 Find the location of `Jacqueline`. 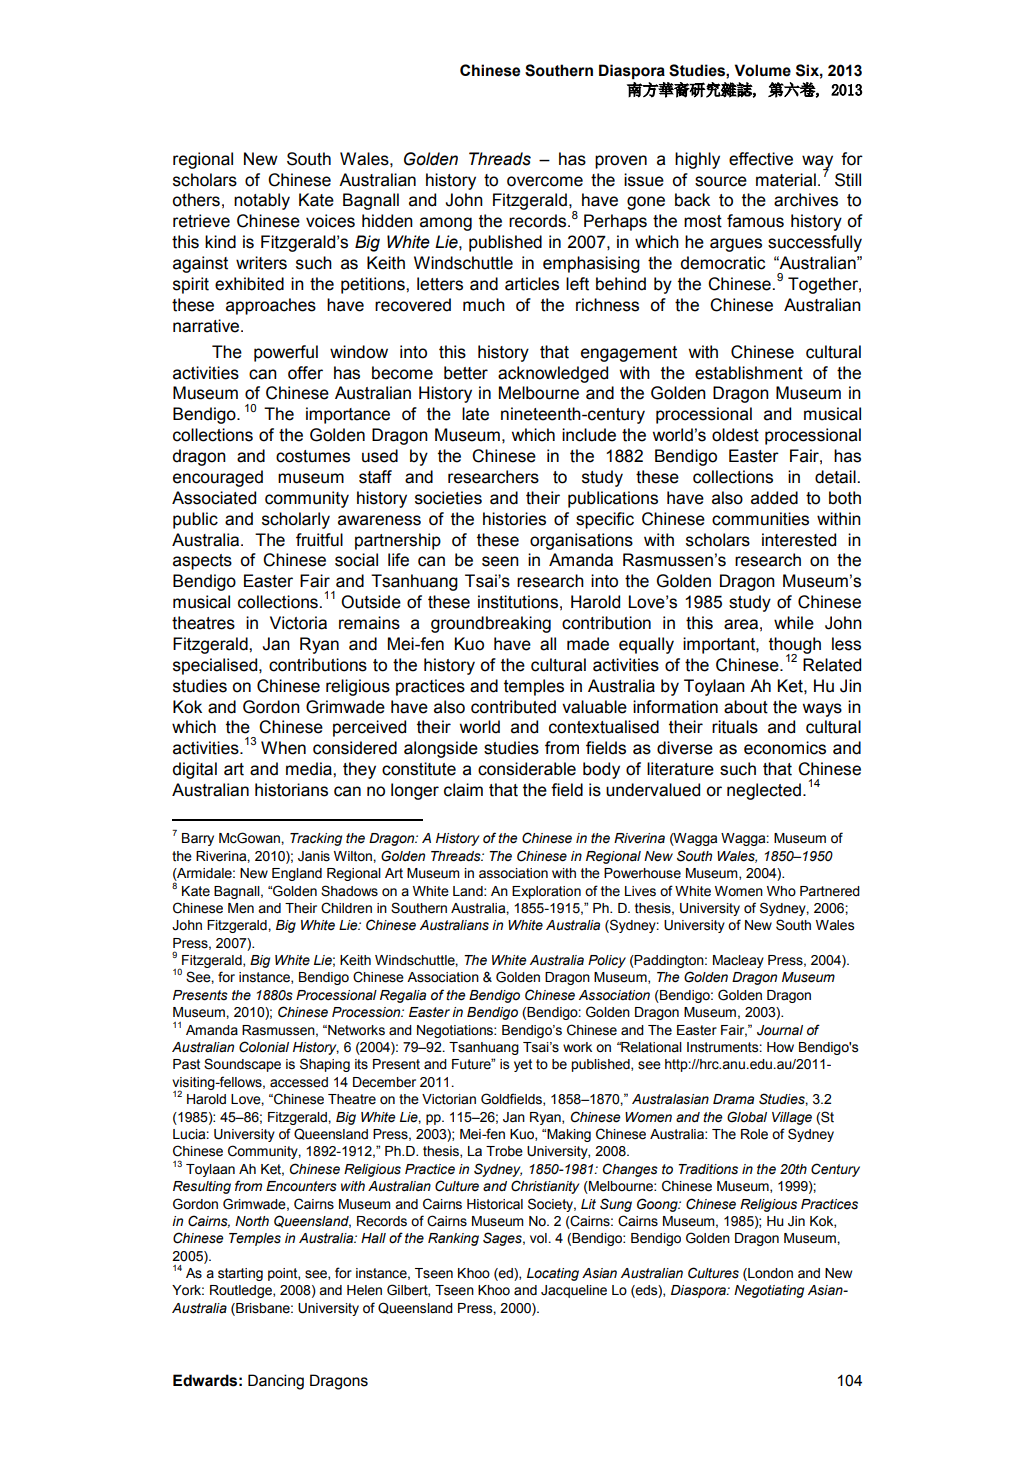

Jacqueline is located at coordinates (574, 1291).
